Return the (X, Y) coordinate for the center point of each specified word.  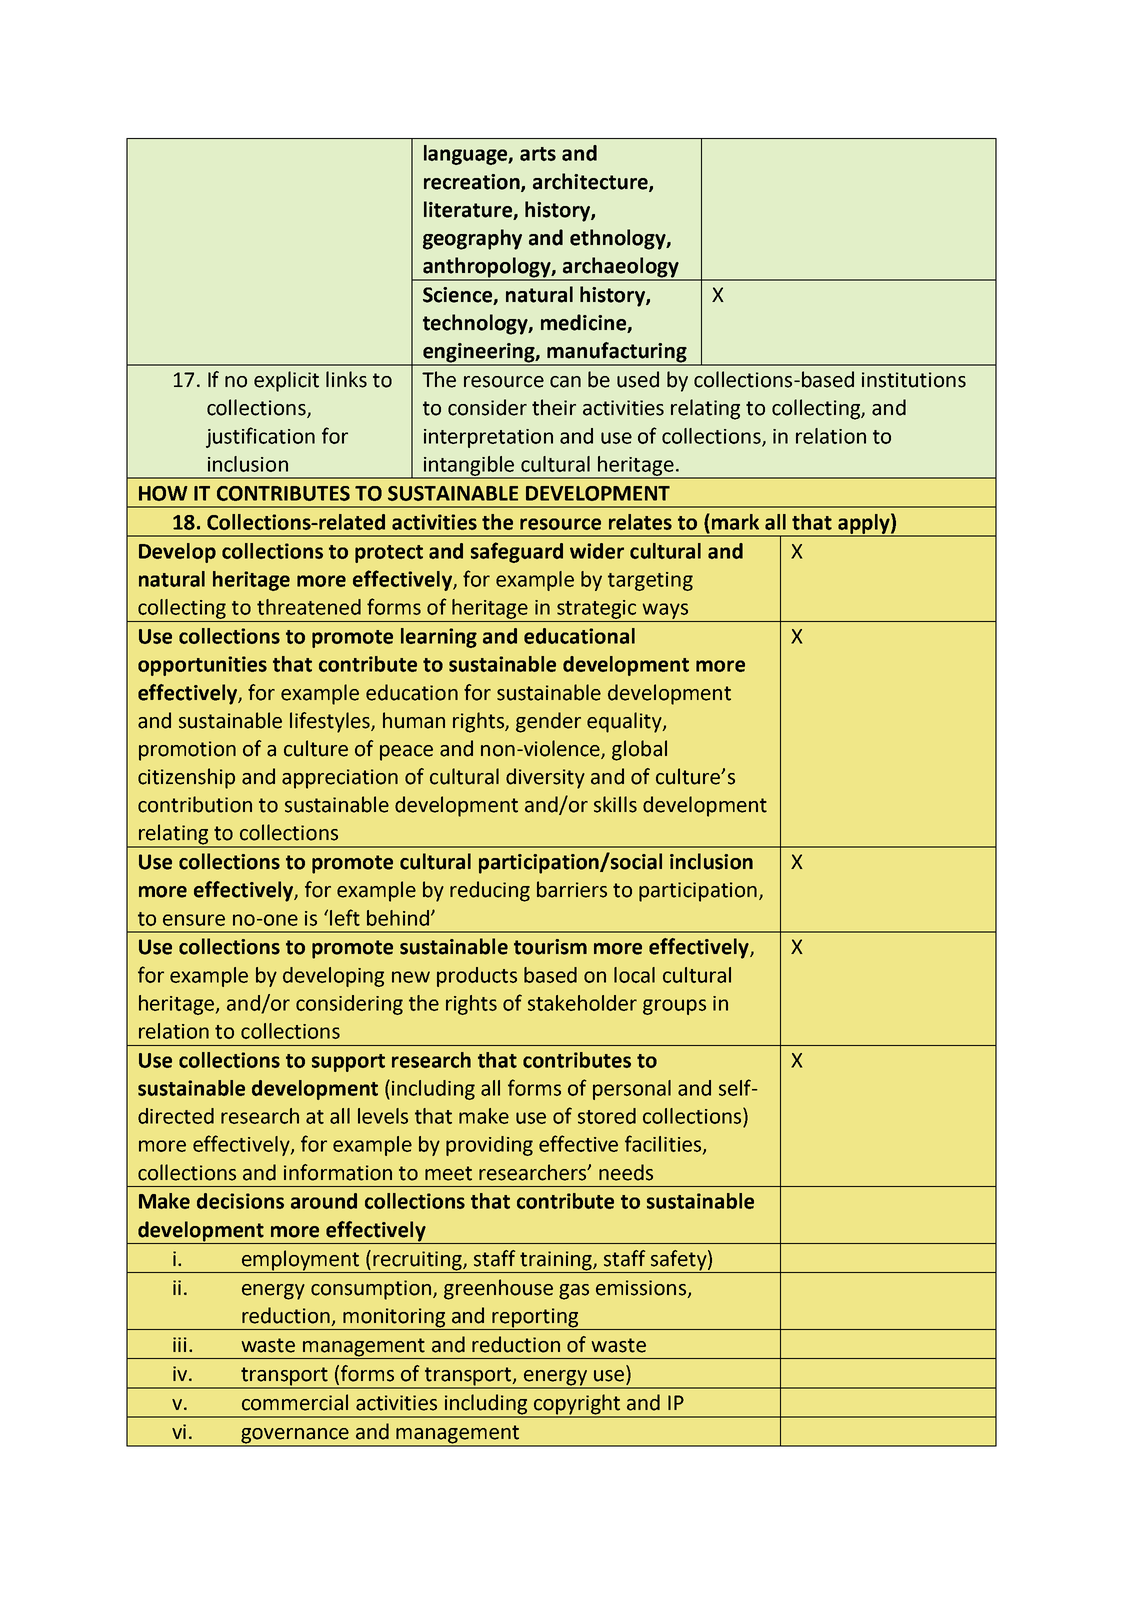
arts (538, 154)
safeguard (517, 552)
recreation (473, 182)
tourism (550, 947)
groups (674, 1007)
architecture (591, 182)
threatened (309, 607)
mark (735, 522)
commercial (295, 1402)
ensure (194, 920)
